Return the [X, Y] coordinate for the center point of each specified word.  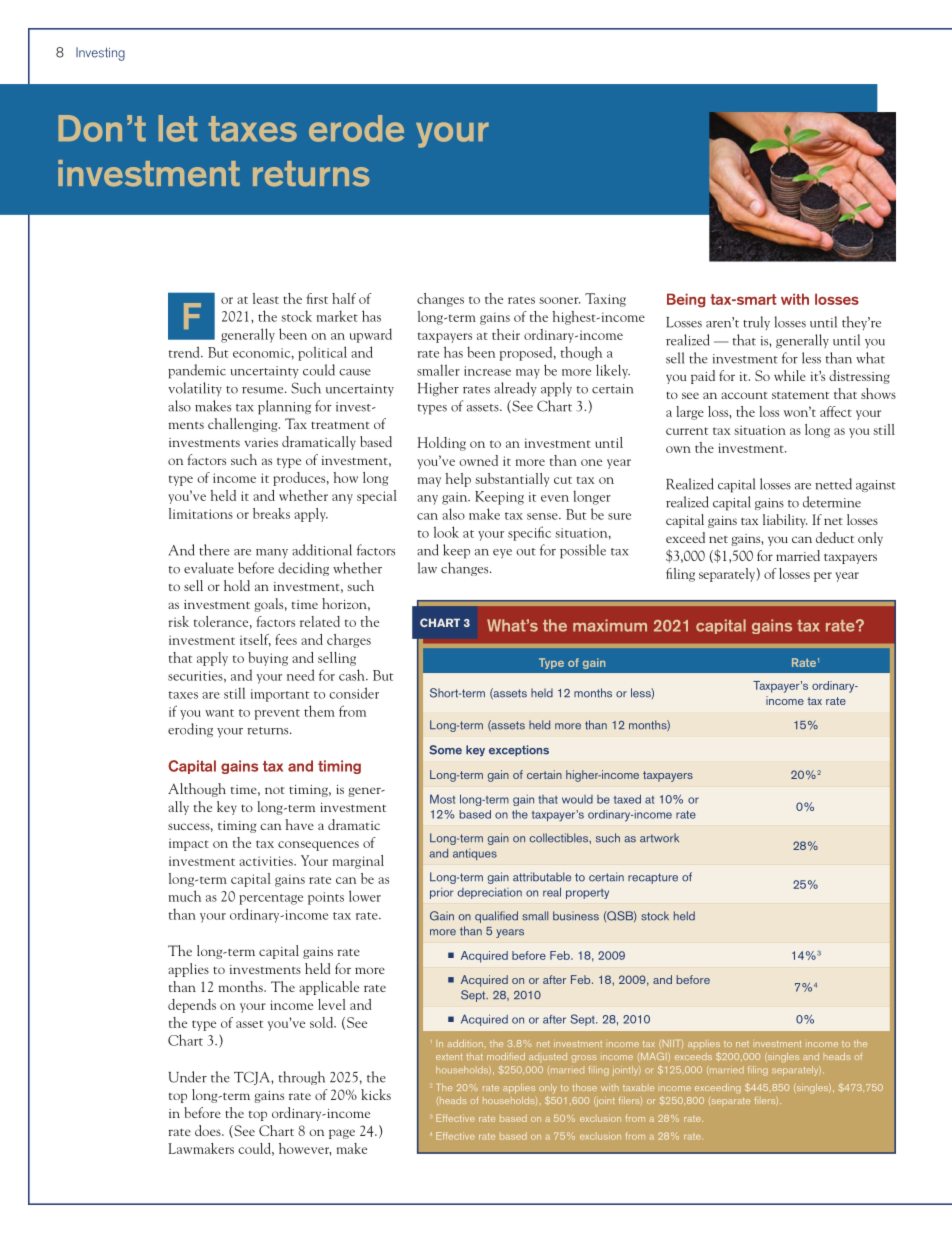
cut [563, 480]
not [275, 790]
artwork [659, 838]
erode [356, 128]
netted [833, 484]
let [178, 128]
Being [686, 300]
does [209, 1130]
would [577, 799]
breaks [271, 513]
